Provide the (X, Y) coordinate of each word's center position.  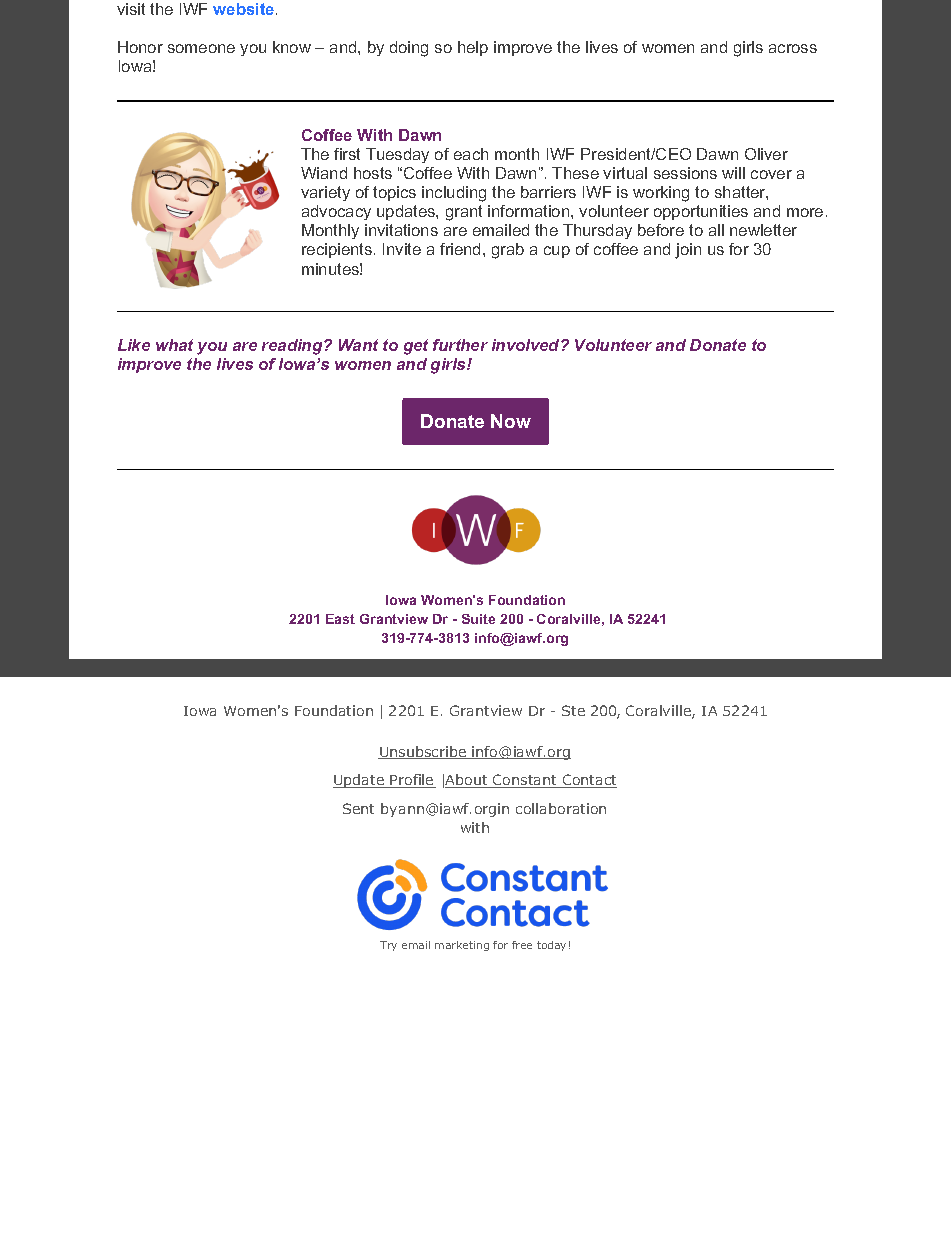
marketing (462, 946)
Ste (573, 710)
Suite (478, 619)
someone (201, 48)
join (688, 251)
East (340, 619)
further (460, 345)
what (174, 345)
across (793, 48)
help (473, 48)
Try (388, 946)
